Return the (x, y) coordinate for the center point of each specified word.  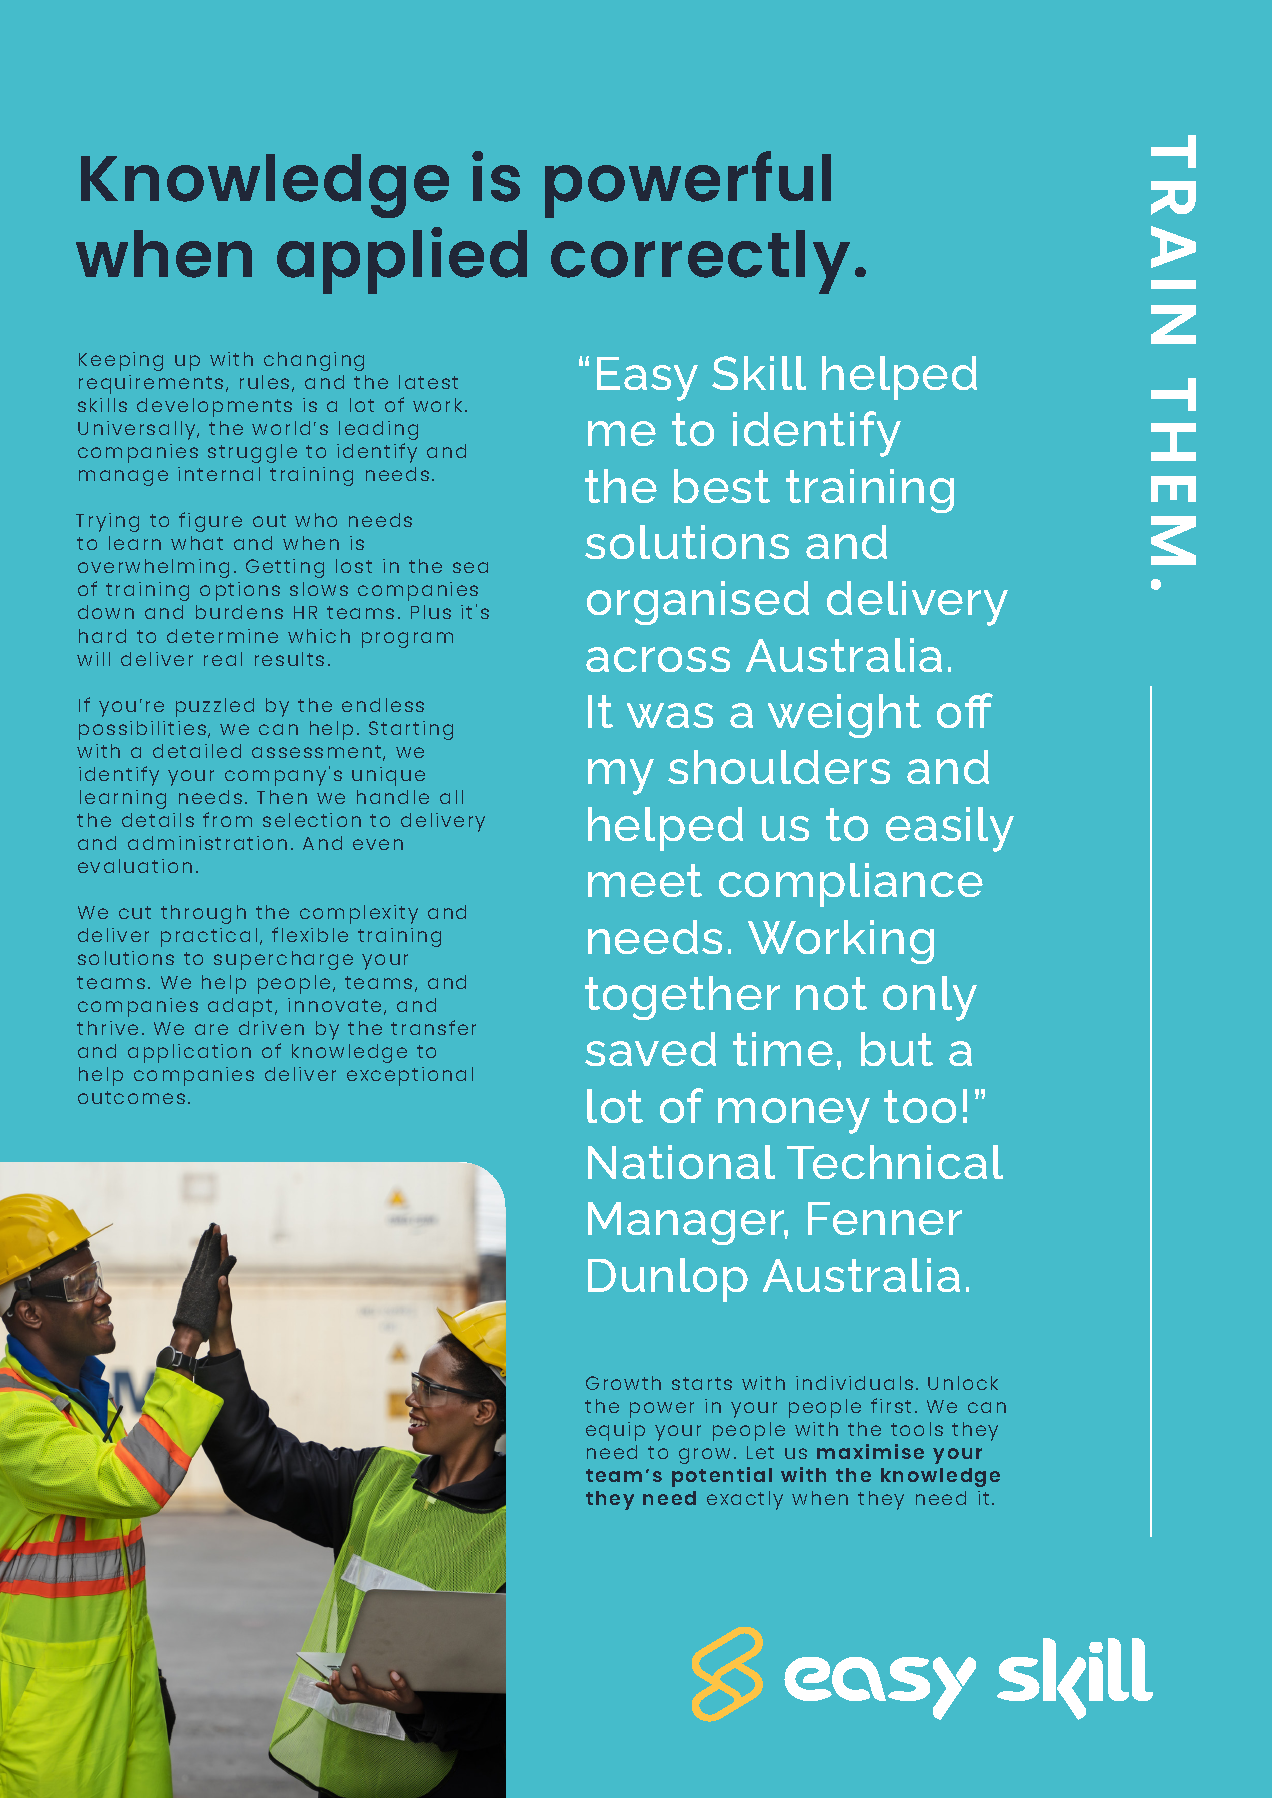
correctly (700, 262)
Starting (411, 730)
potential (722, 1477)
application (189, 1053)
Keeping (121, 361)
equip (615, 1431)
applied (402, 260)
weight (844, 716)
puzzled (215, 707)
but (897, 1049)
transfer (433, 1027)
